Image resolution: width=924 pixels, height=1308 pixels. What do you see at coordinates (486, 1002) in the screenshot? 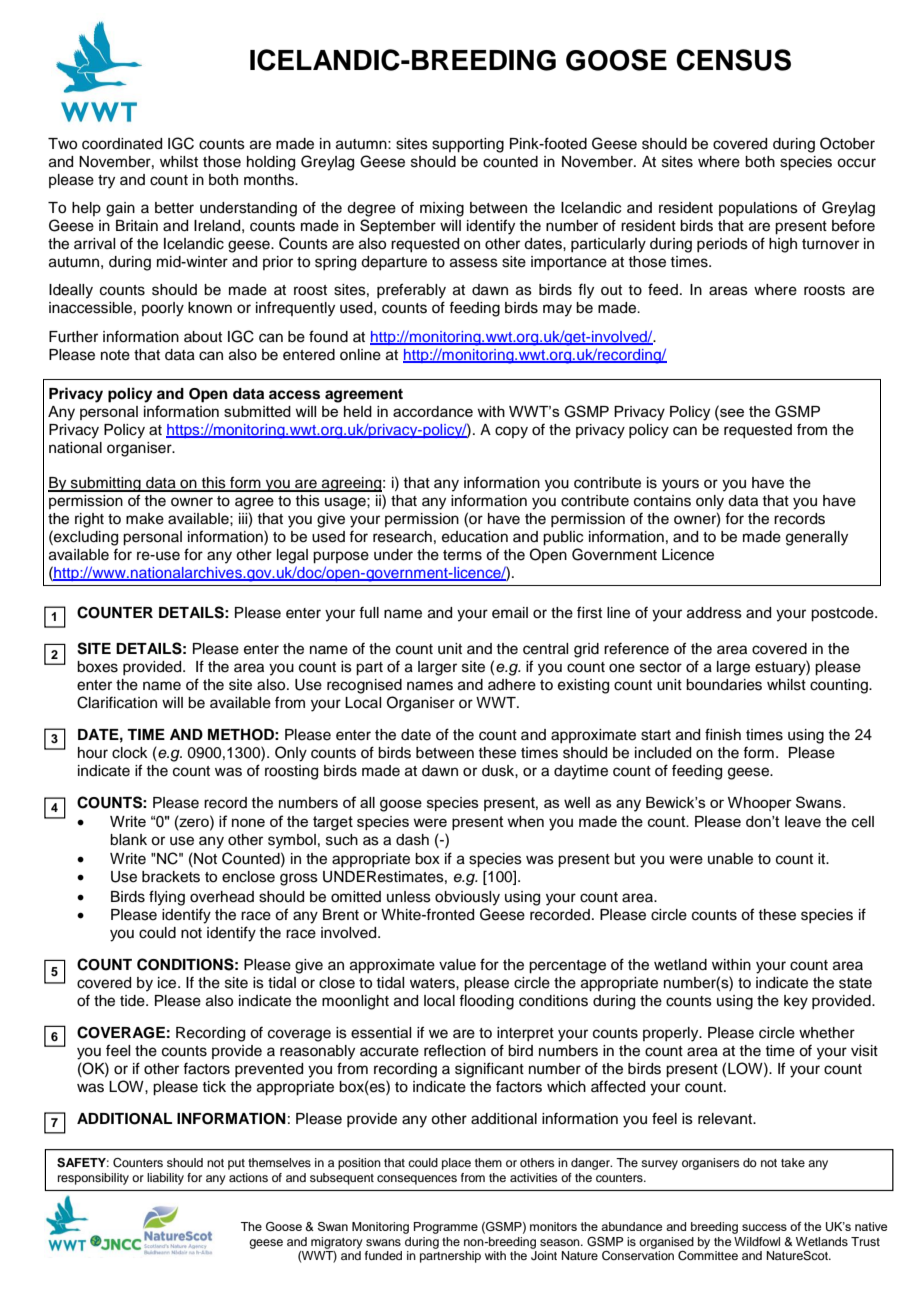
I see `flooding` at bounding box center [486, 1002].
